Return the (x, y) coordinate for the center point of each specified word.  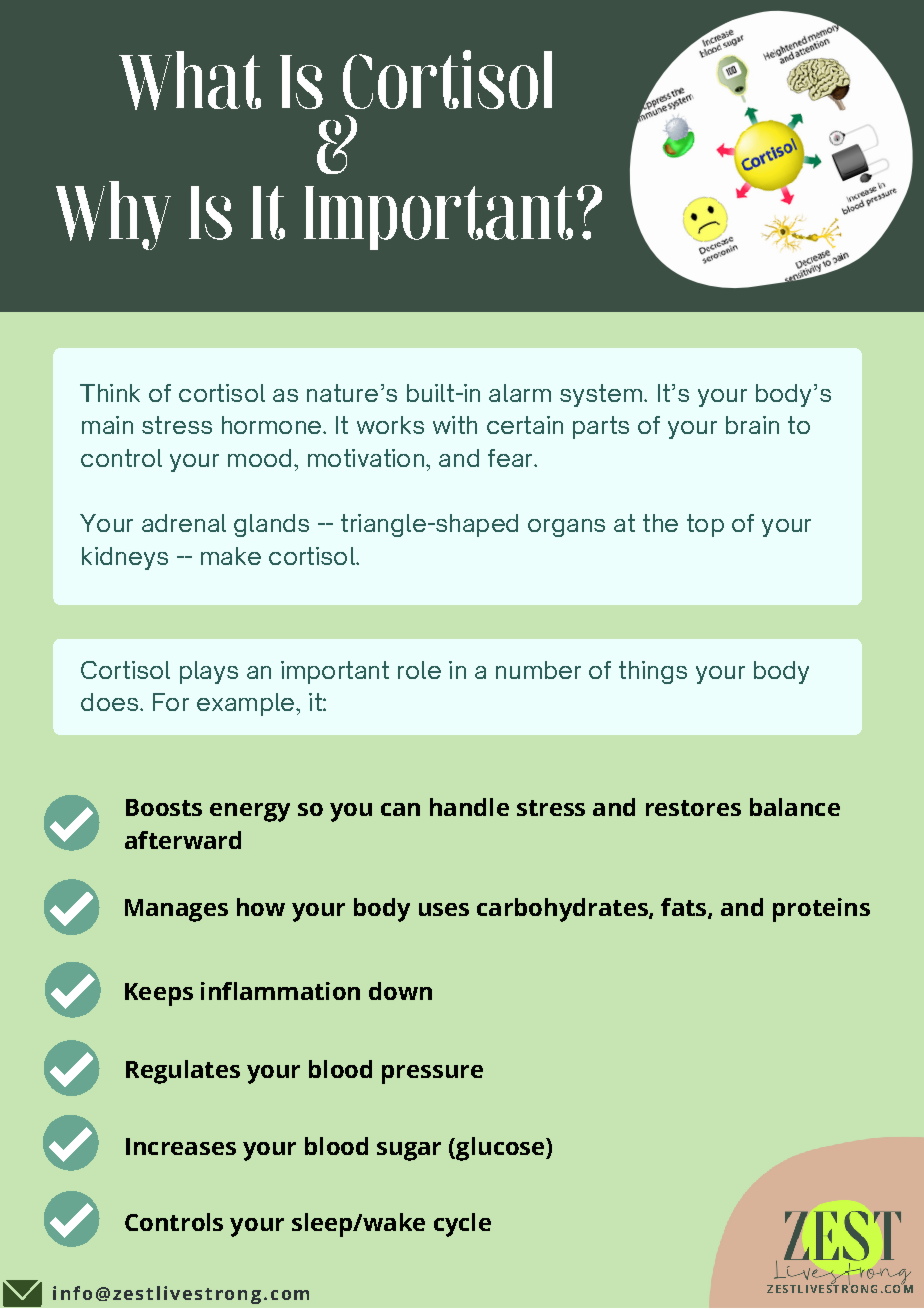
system (601, 395)
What (190, 80)
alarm (520, 393)
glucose (500, 1149)
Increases (181, 1146)
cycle (462, 1225)
